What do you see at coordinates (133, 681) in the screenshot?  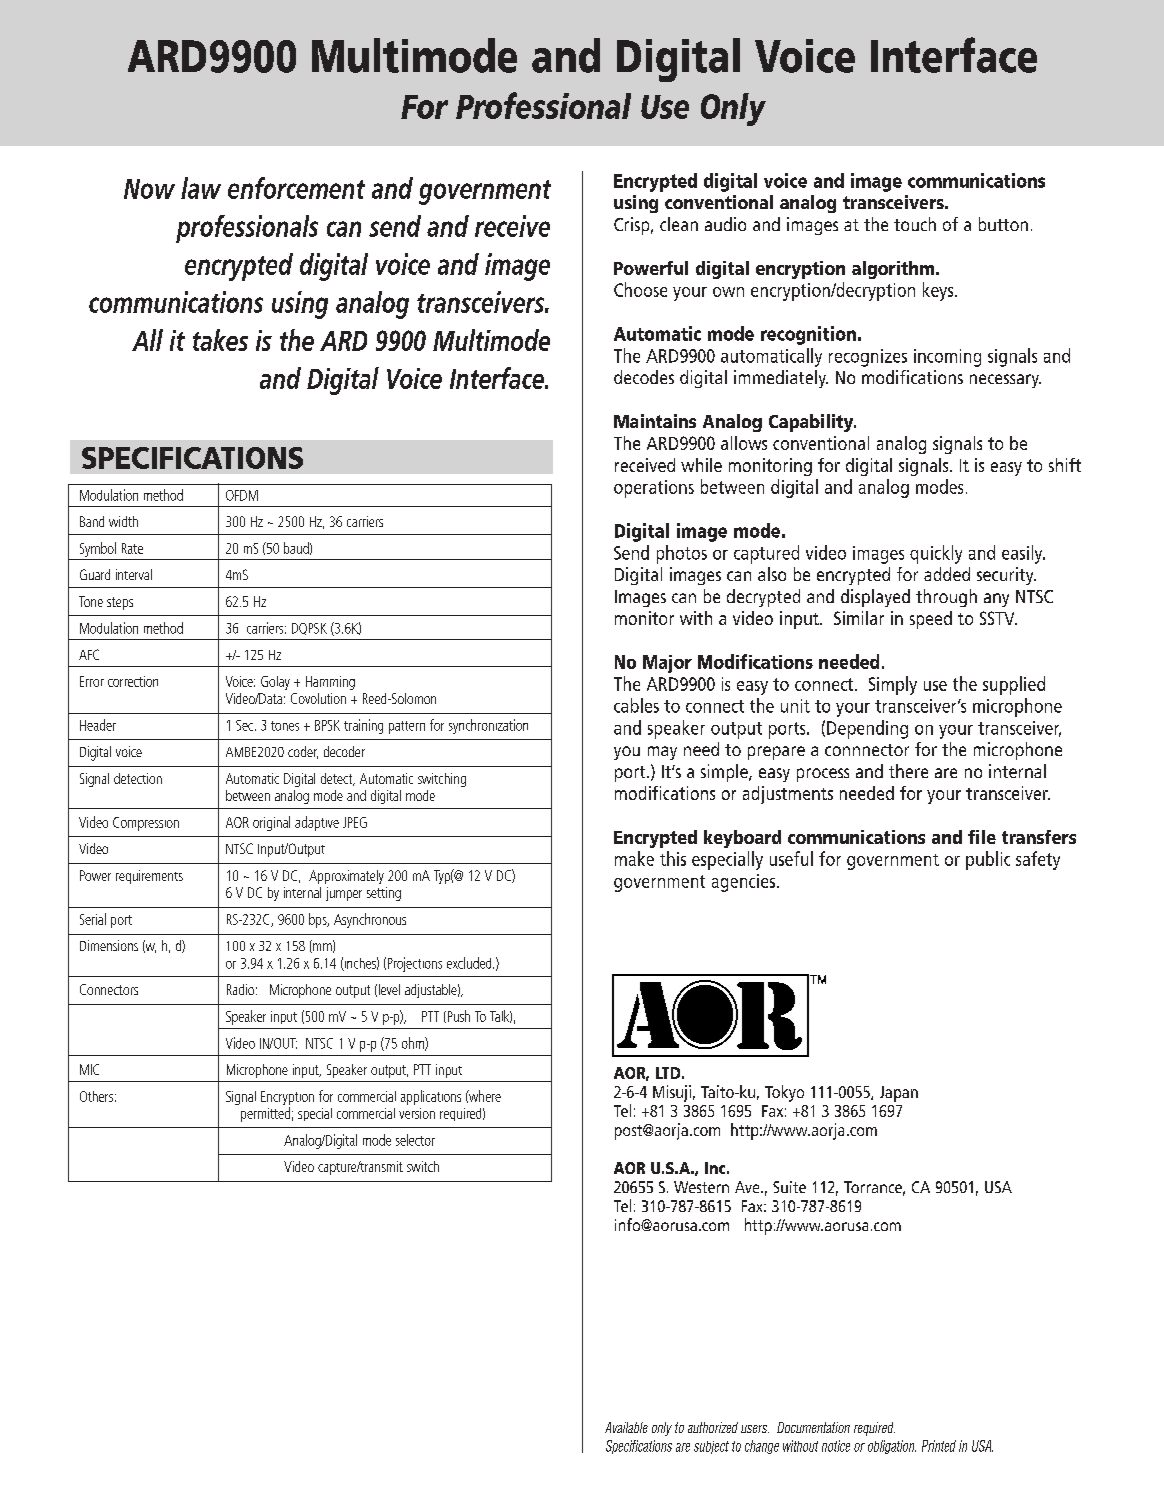 I see `correction` at bounding box center [133, 681].
